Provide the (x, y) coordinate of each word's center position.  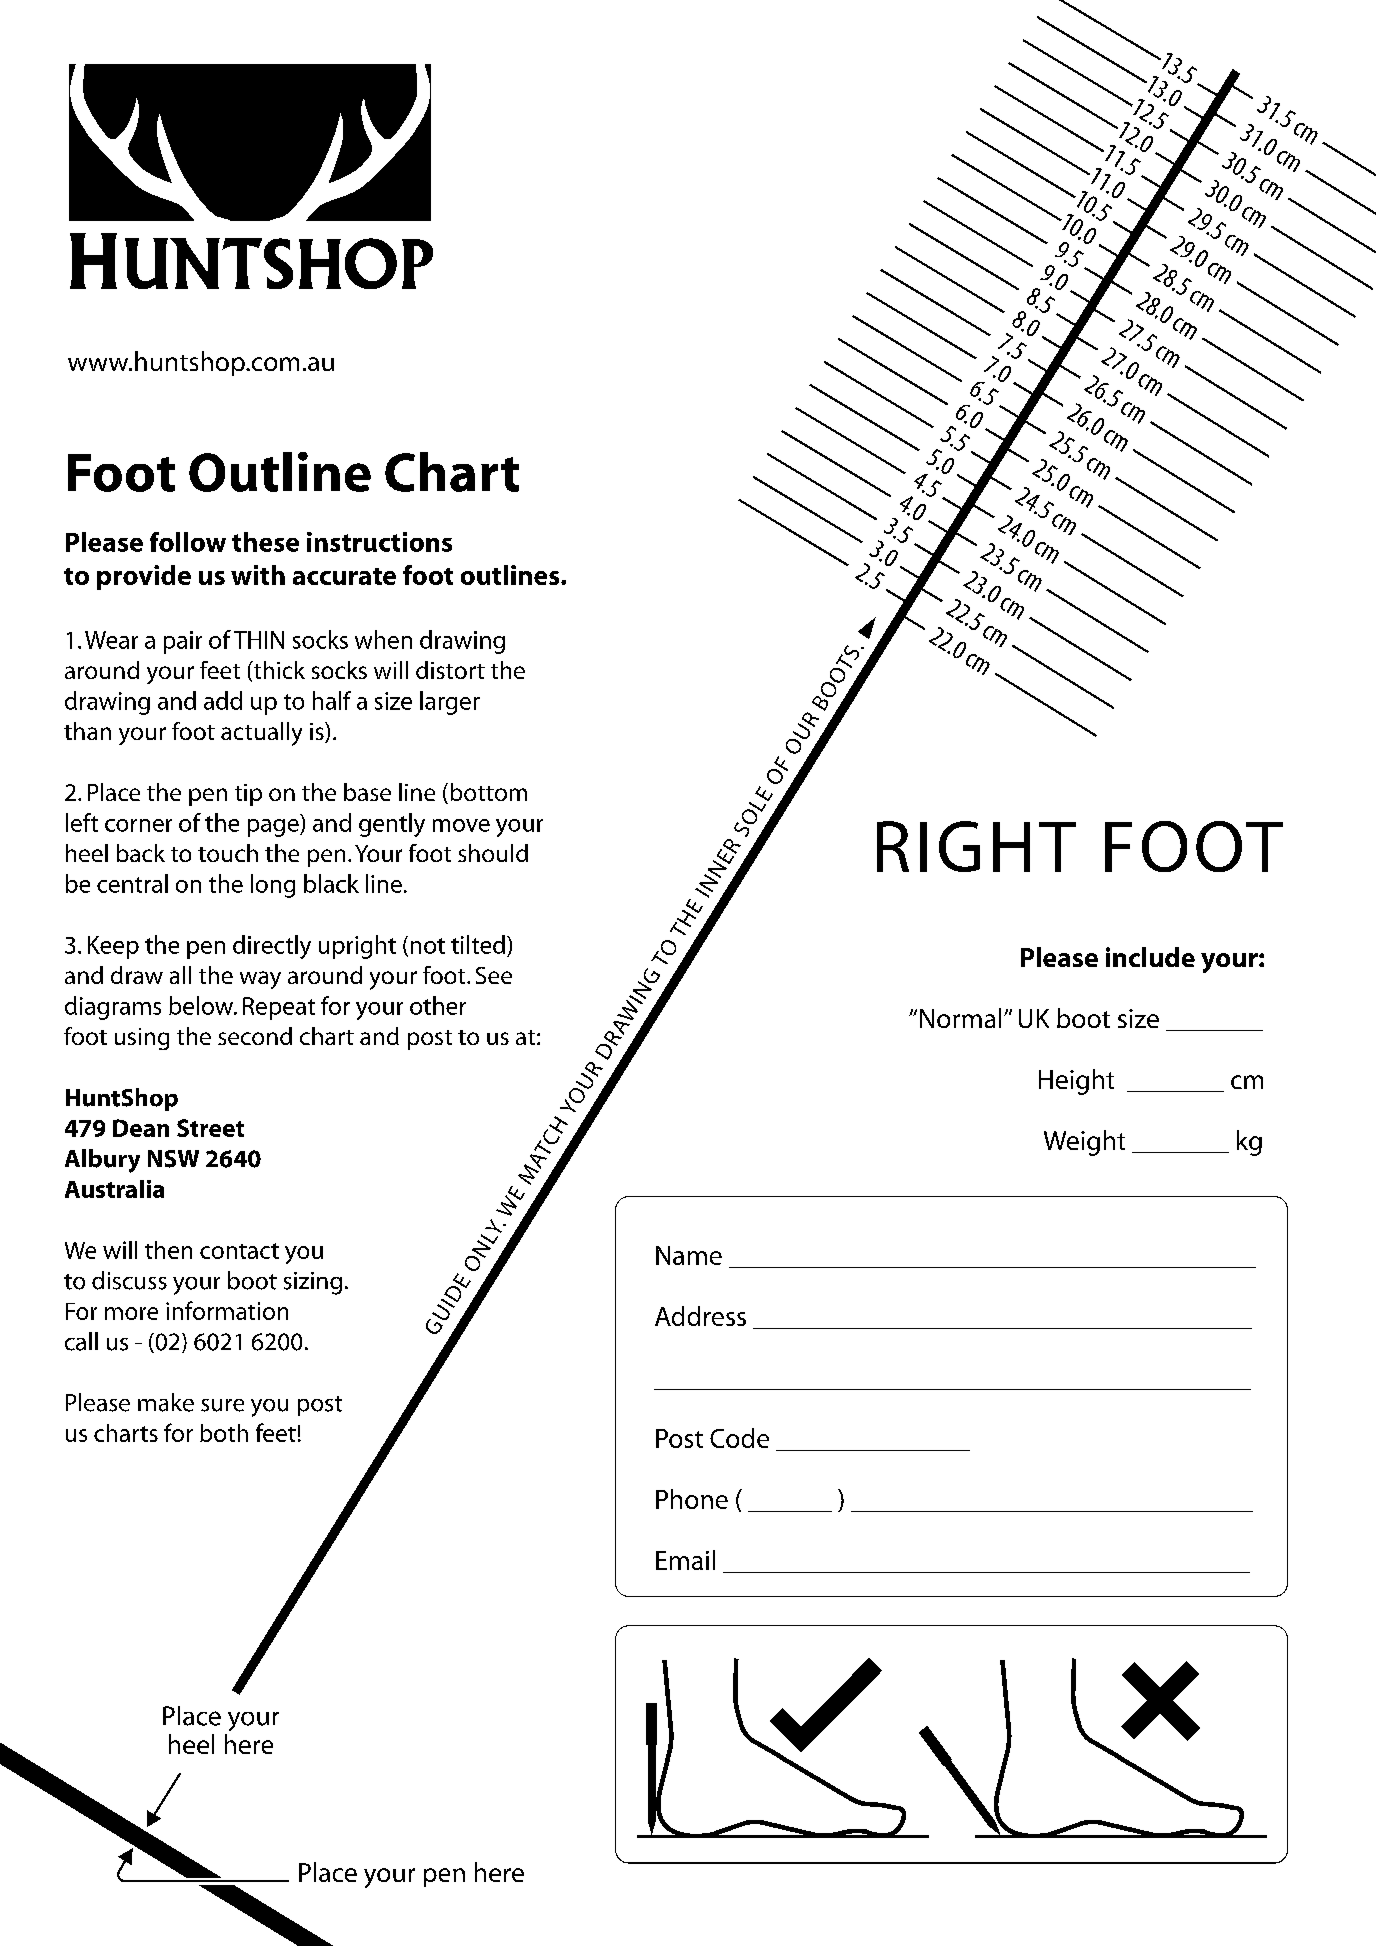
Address (700, 1316)
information (227, 1310)
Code (739, 1438)
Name (689, 1255)
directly (272, 947)
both (224, 1433)
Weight (1084, 1143)
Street (210, 1128)
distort (450, 670)
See (494, 975)
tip (248, 795)
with (258, 575)
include (1150, 957)
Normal (960, 1018)
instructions (379, 542)
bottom (489, 792)
